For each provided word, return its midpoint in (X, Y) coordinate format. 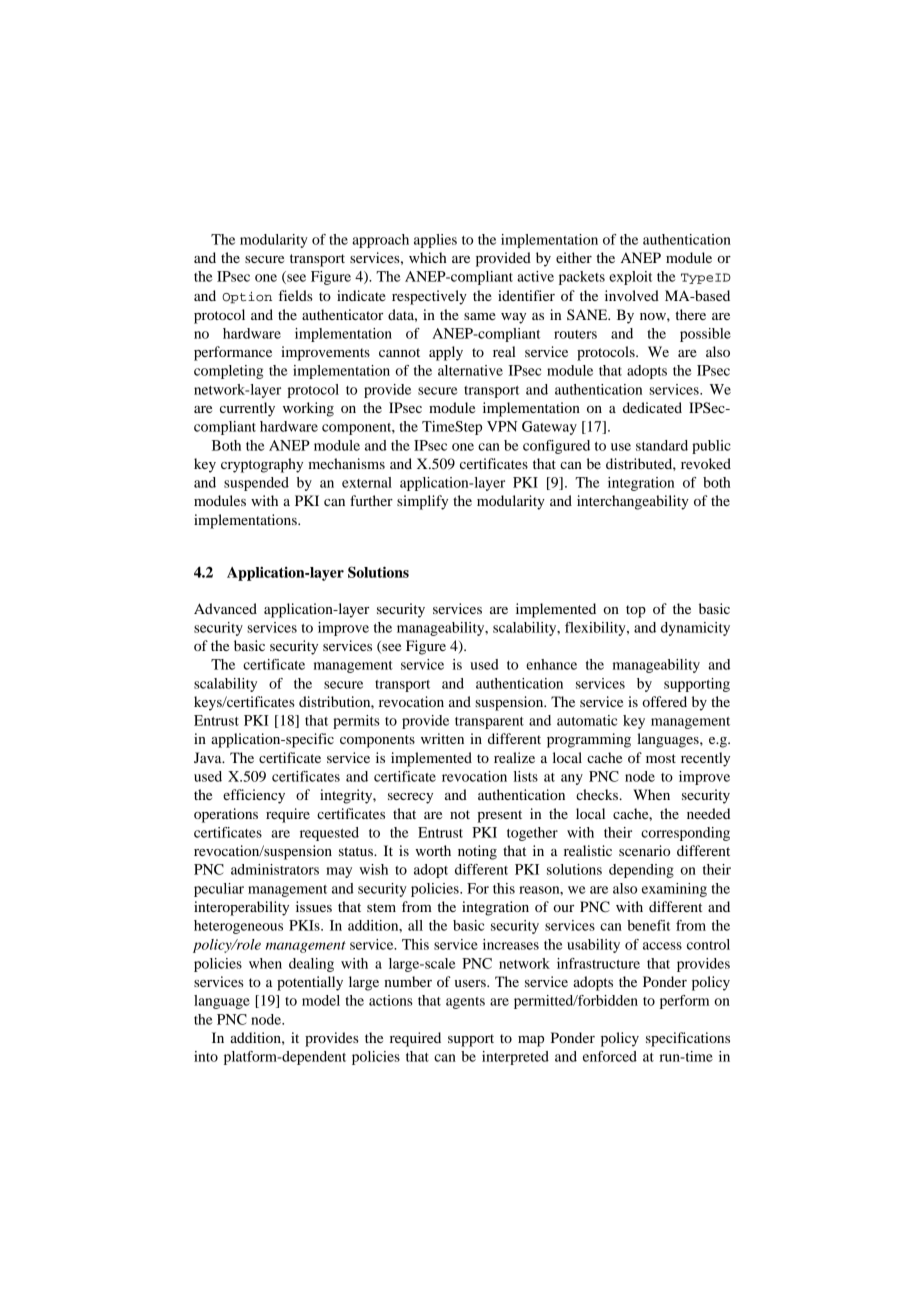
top (636, 611)
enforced (610, 1056)
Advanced (225, 608)
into (206, 1056)
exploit (631, 278)
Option (247, 298)
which (428, 257)
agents (465, 1003)
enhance (551, 664)
